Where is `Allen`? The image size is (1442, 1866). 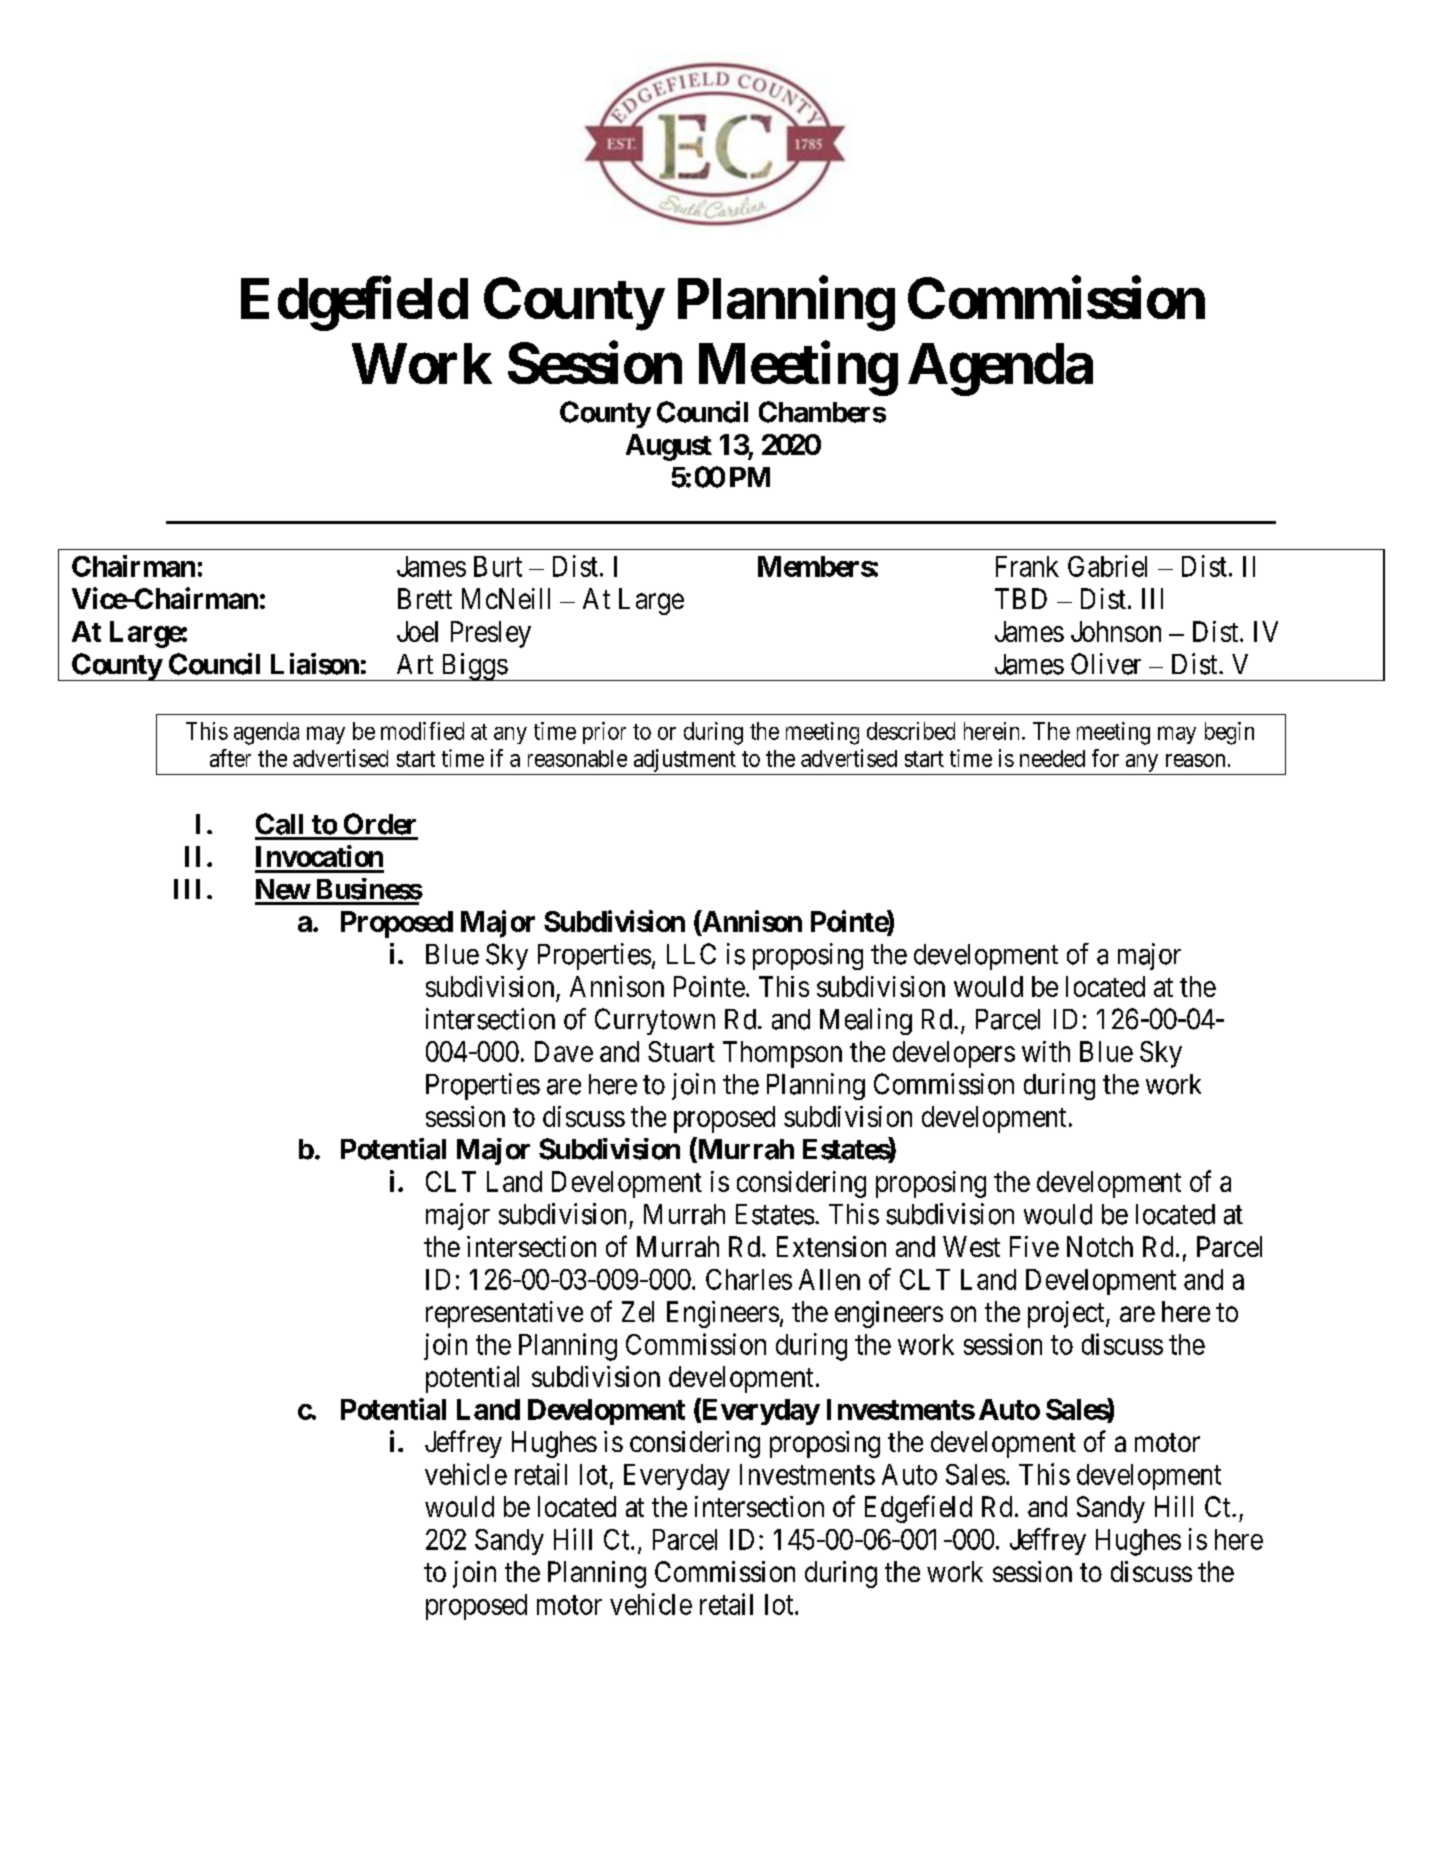 Allen is located at coordinates (829, 1279).
